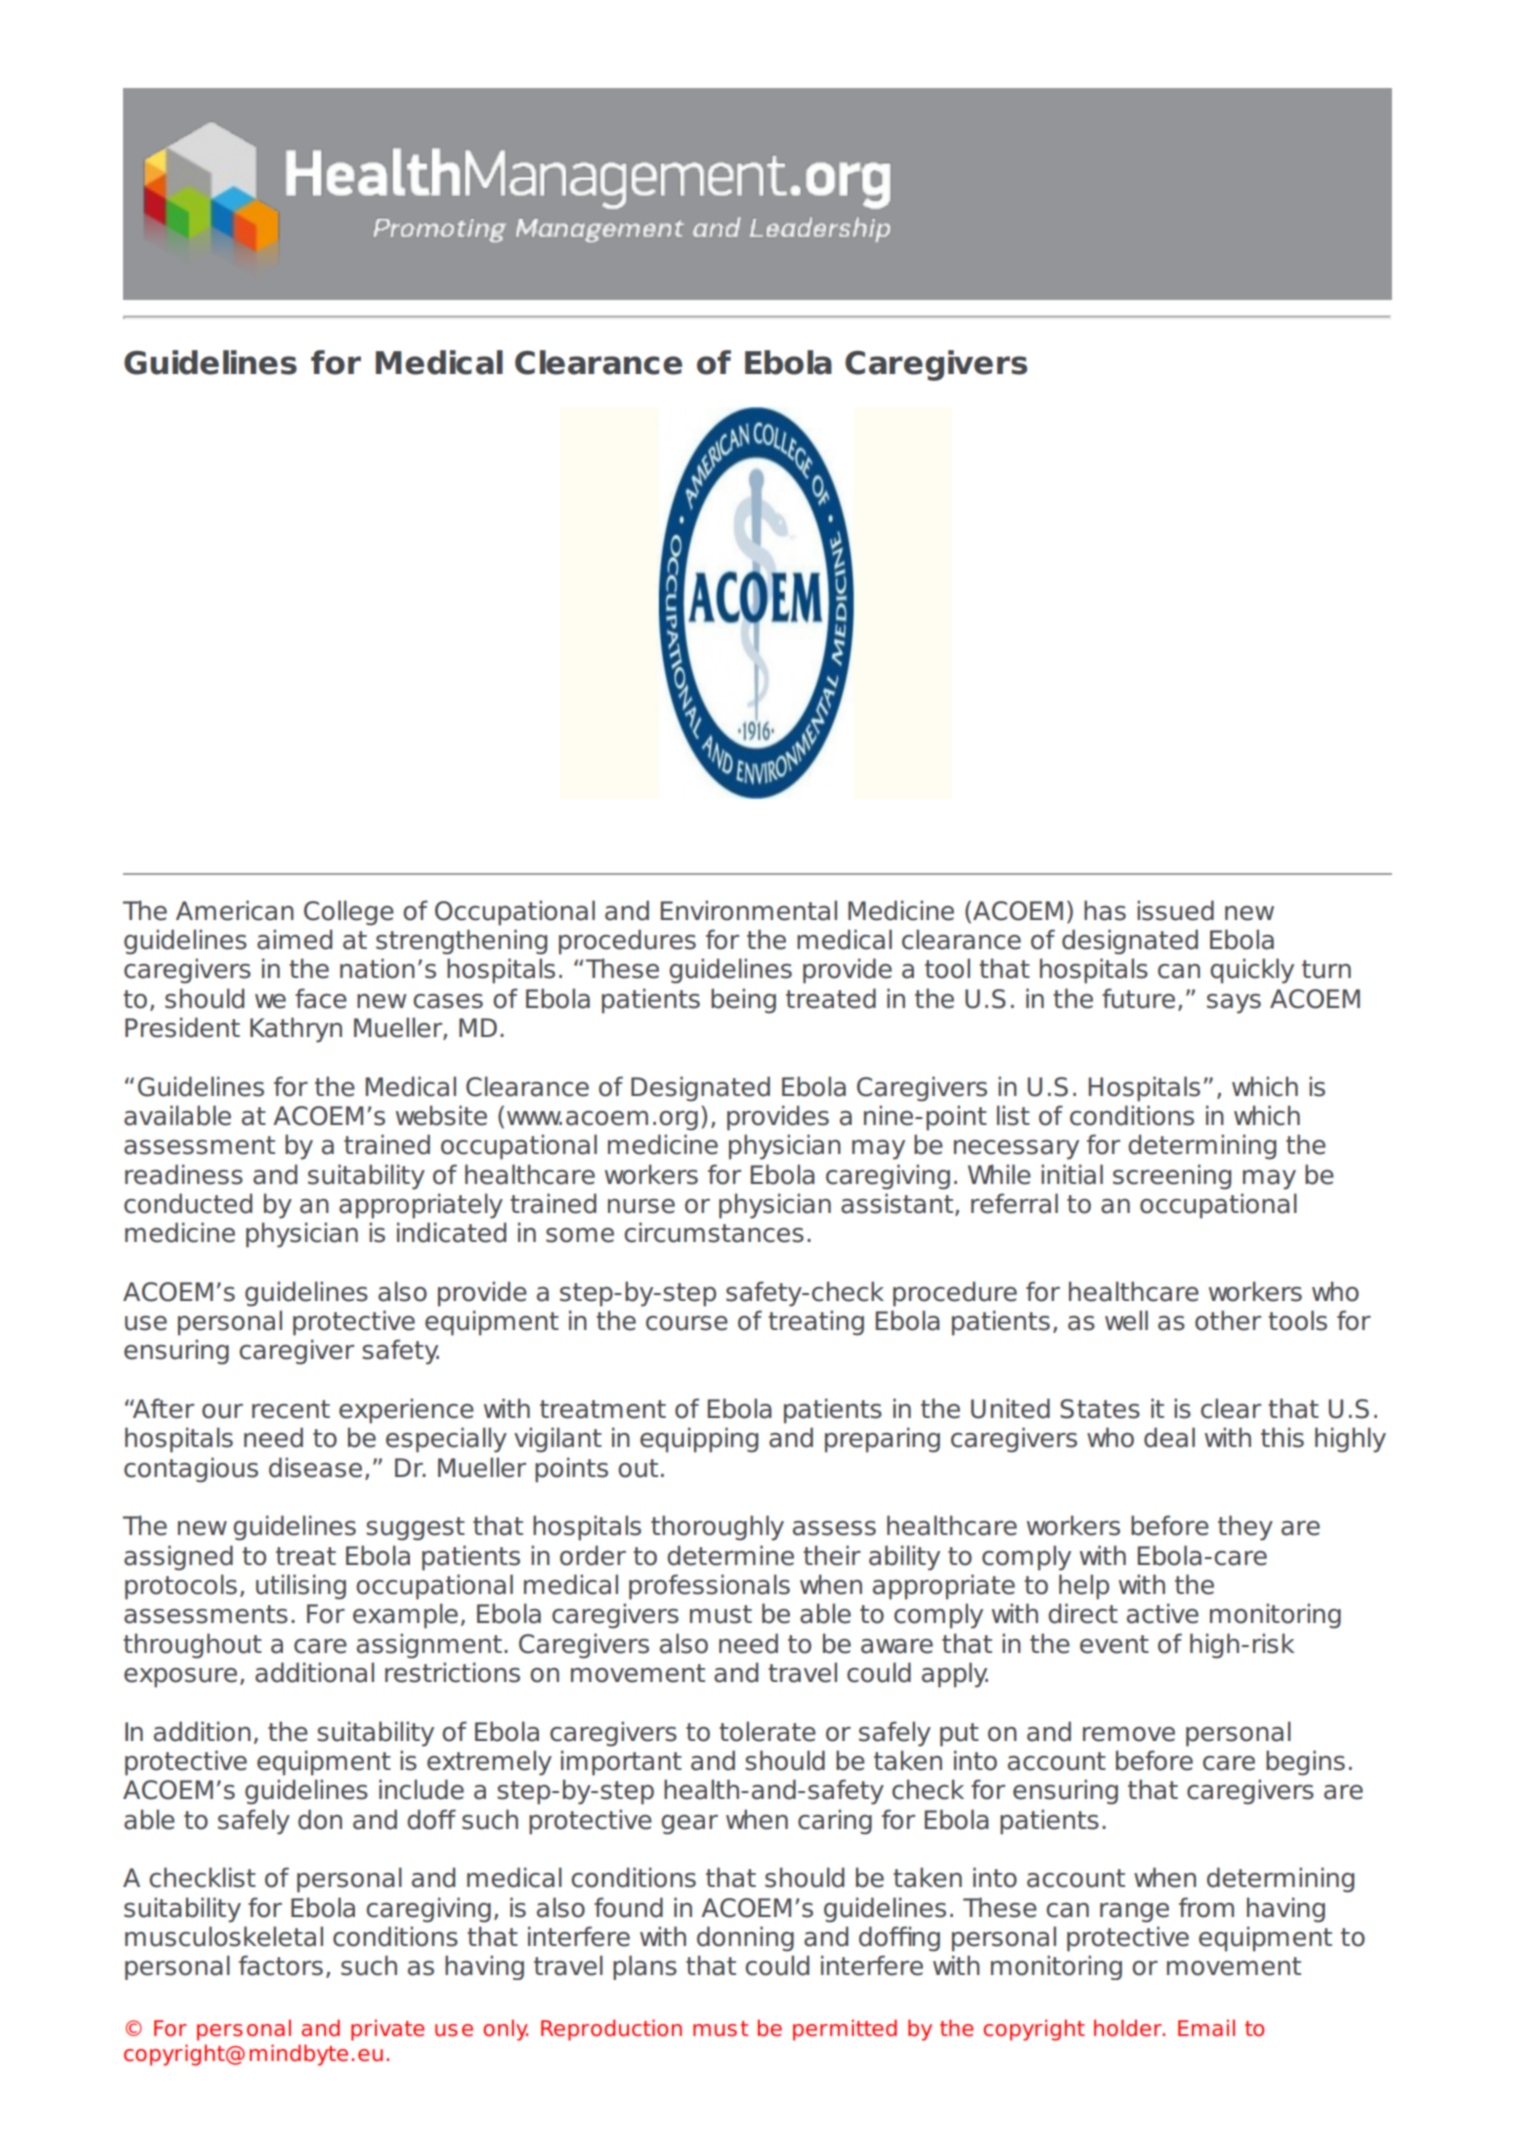  Describe the element at coordinates (294, 939) in the document. I see `aimed` at that location.
